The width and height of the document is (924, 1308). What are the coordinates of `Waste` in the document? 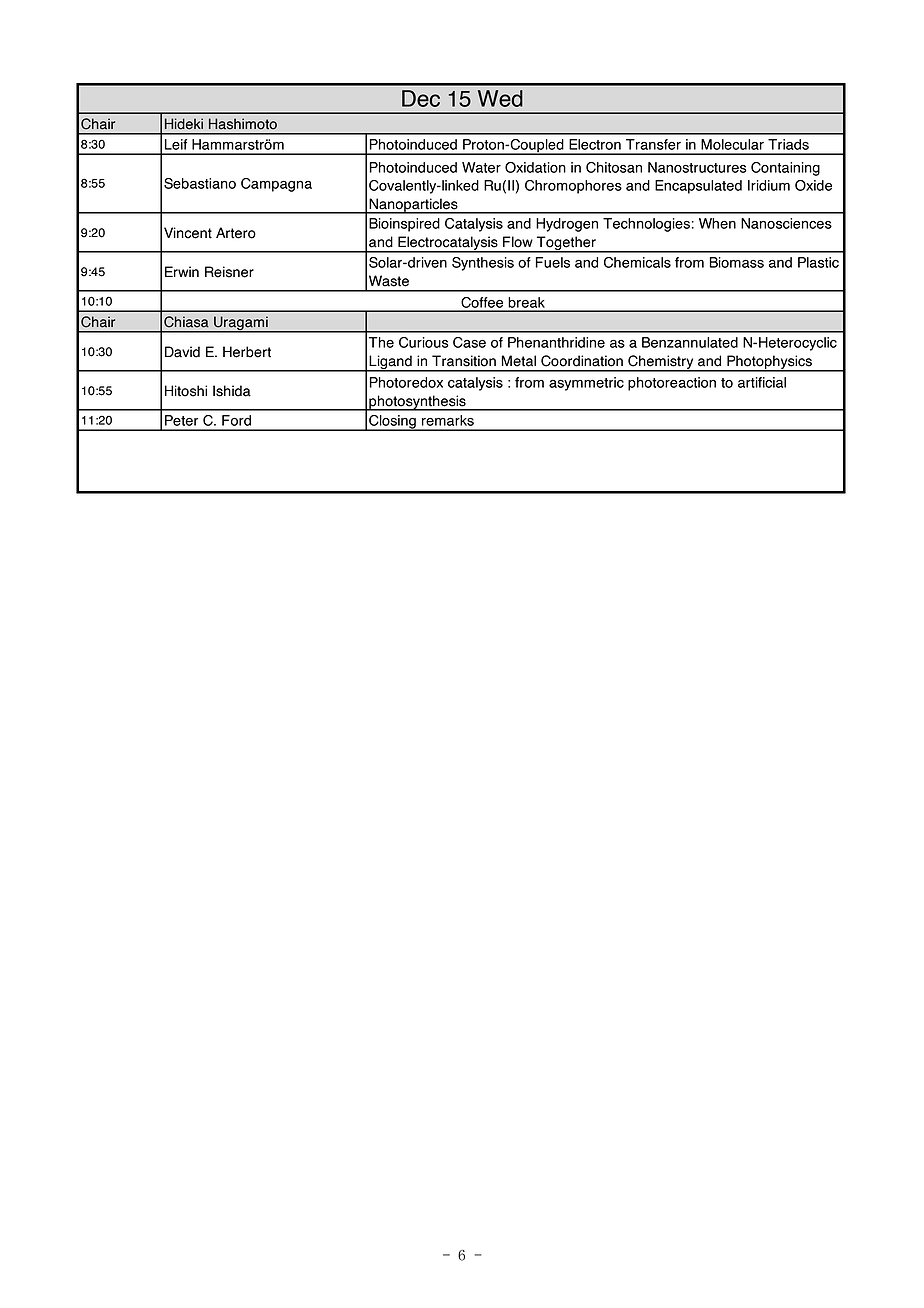 It's located at (389, 281).
